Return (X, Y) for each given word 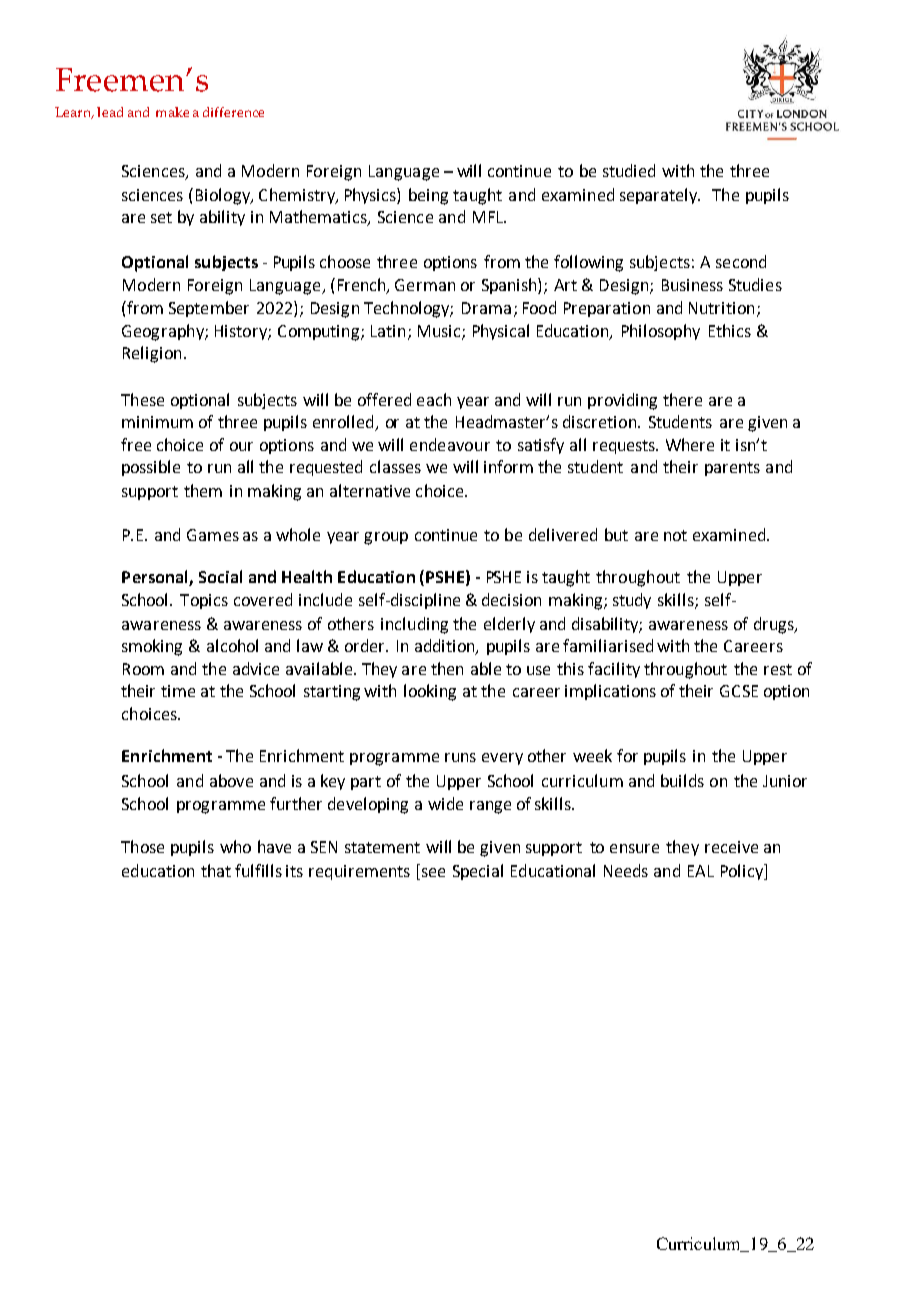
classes (395, 466)
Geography (164, 332)
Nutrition (721, 308)
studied (629, 170)
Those (142, 846)
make (172, 112)
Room (143, 669)
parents (732, 469)
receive (731, 847)
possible (151, 468)
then (447, 668)
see (433, 872)
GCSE (739, 691)
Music (440, 332)
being (428, 196)
